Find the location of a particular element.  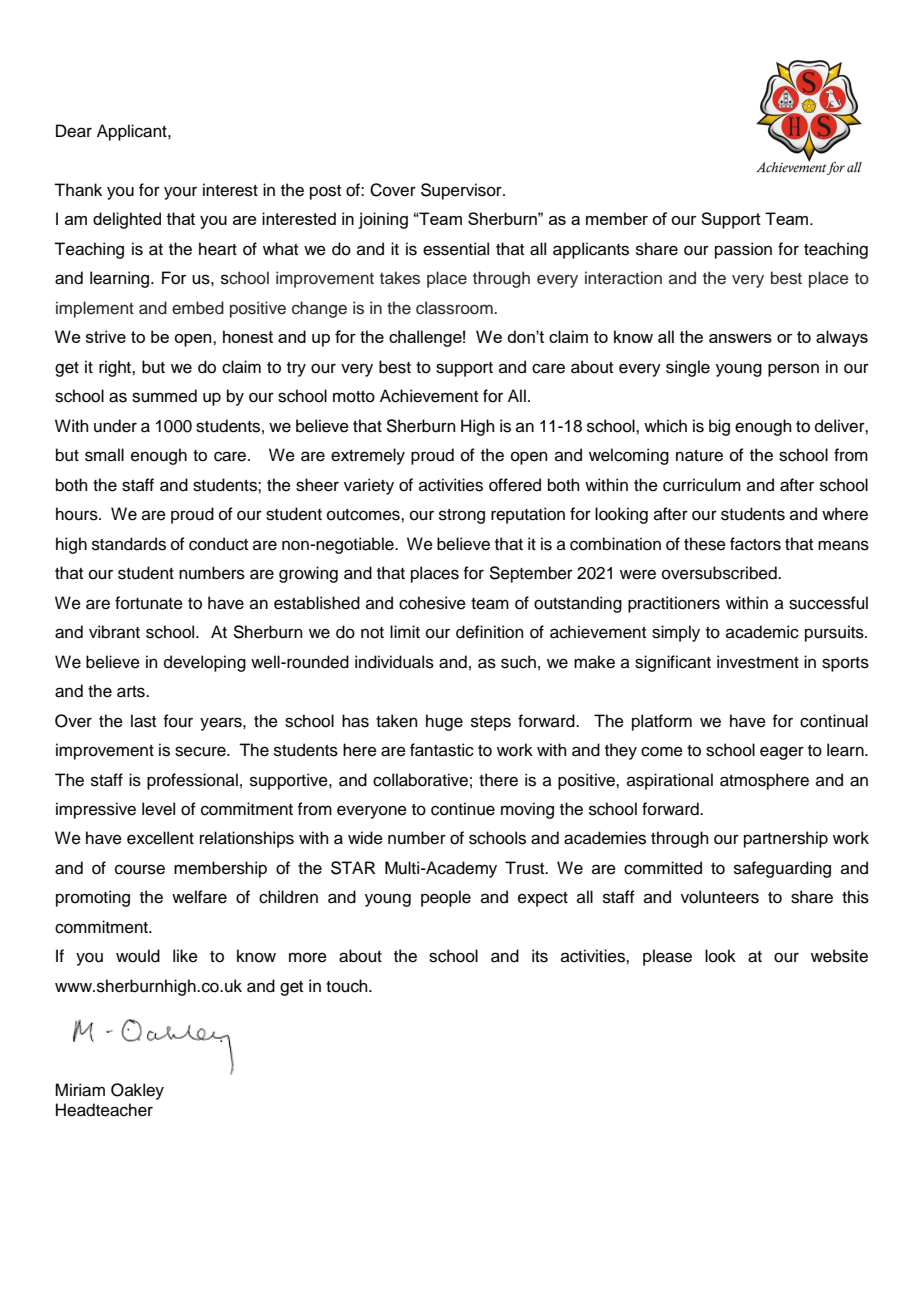

Supervisor is located at coordinates (462, 191).
